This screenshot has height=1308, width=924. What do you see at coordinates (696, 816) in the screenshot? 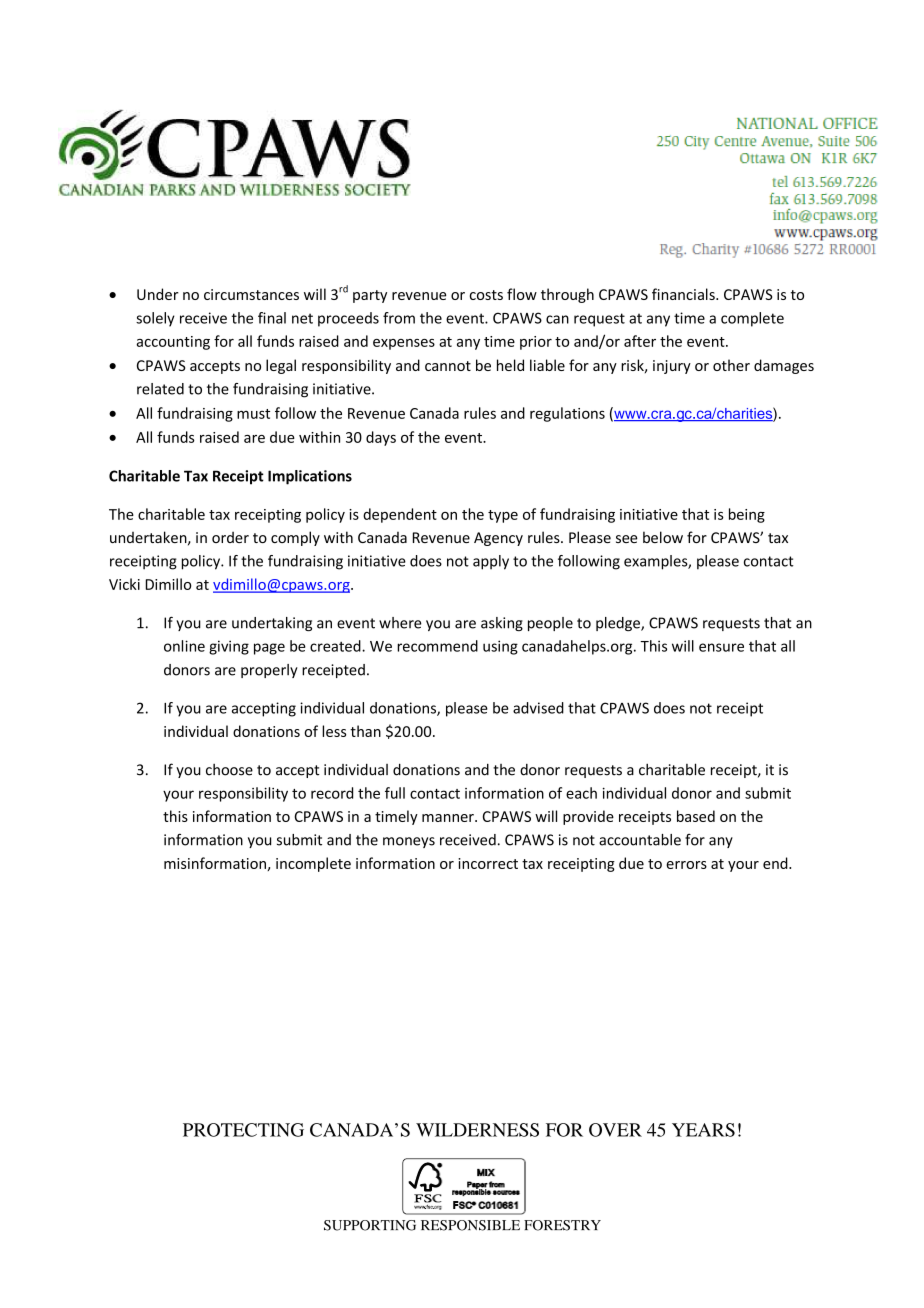
I see `based` at bounding box center [696, 816].
